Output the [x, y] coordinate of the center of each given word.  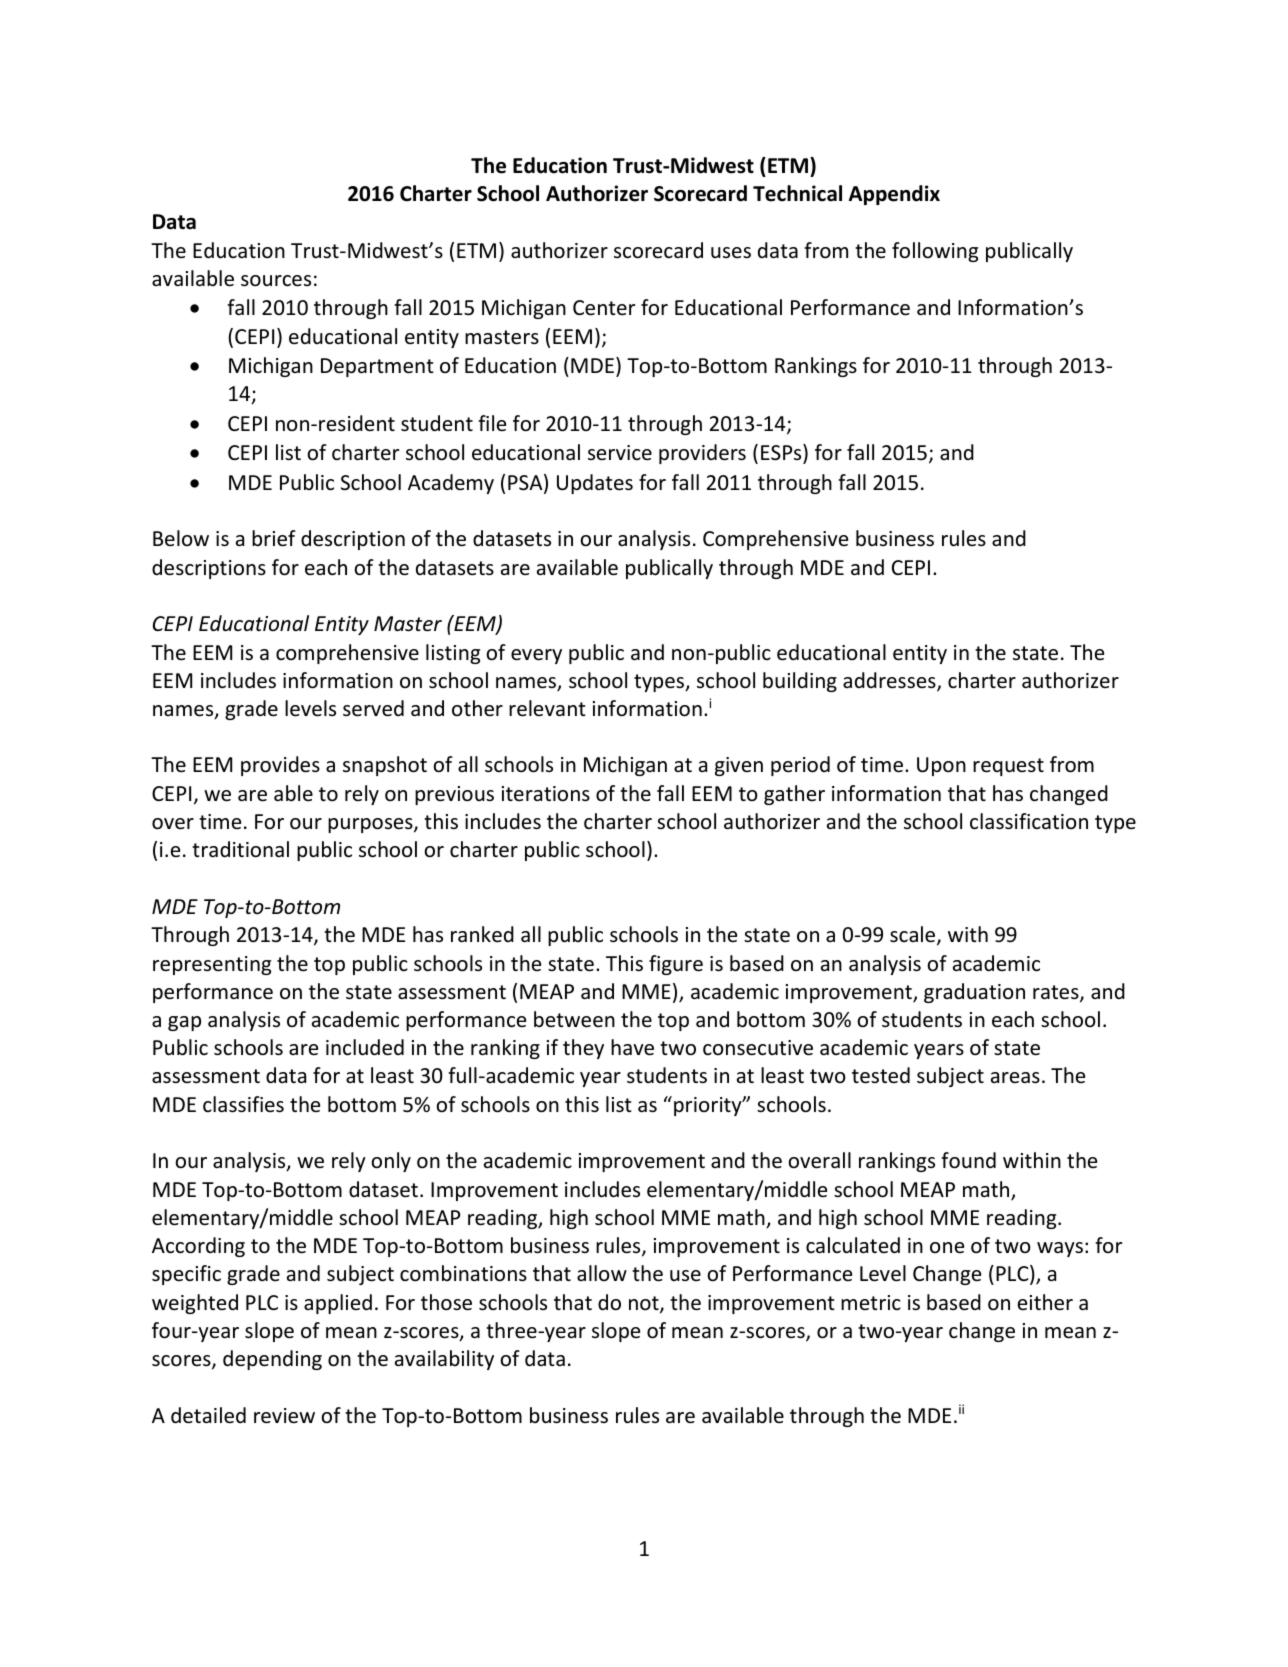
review [284, 1416]
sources [276, 281]
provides [280, 766]
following [935, 252]
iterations [546, 794]
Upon [941, 766]
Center [604, 308]
